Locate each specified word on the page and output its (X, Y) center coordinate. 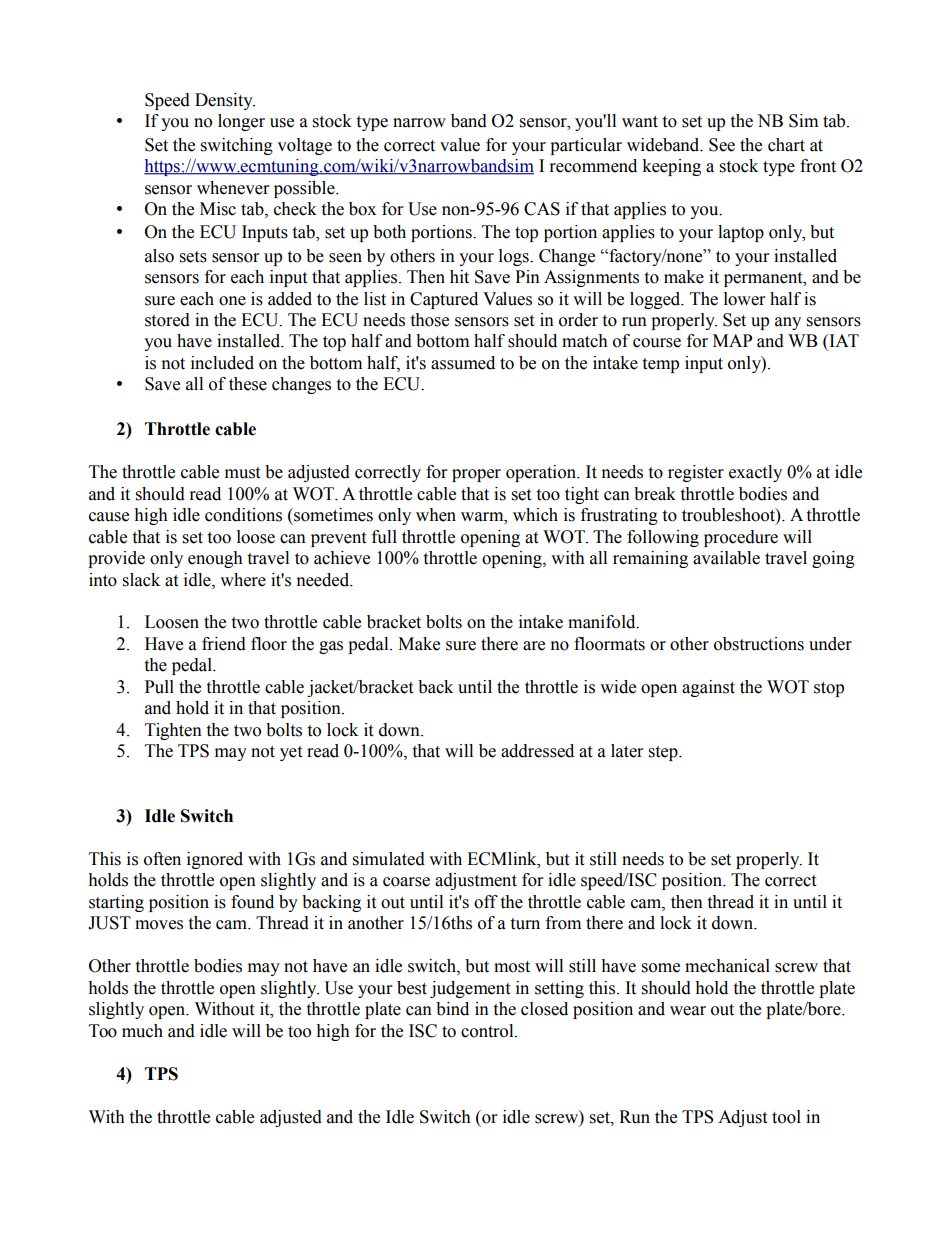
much (142, 1031)
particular (586, 146)
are (534, 646)
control (488, 1031)
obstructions (759, 644)
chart (786, 145)
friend (224, 644)
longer (241, 122)
